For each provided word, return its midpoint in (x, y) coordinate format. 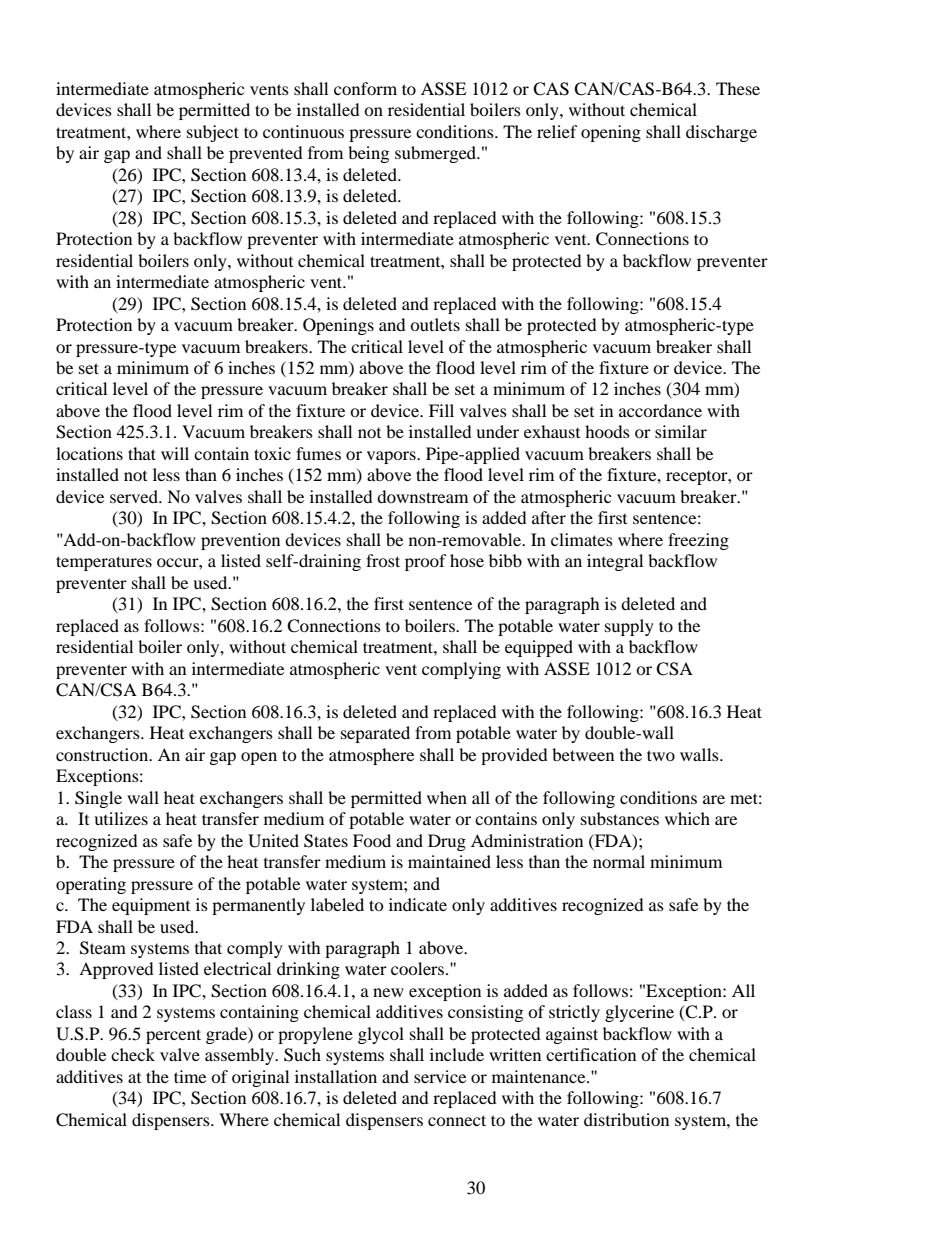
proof (426, 562)
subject (213, 133)
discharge (721, 133)
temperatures (104, 563)
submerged (437, 154)
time (190, 1076)
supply (629, 627)
